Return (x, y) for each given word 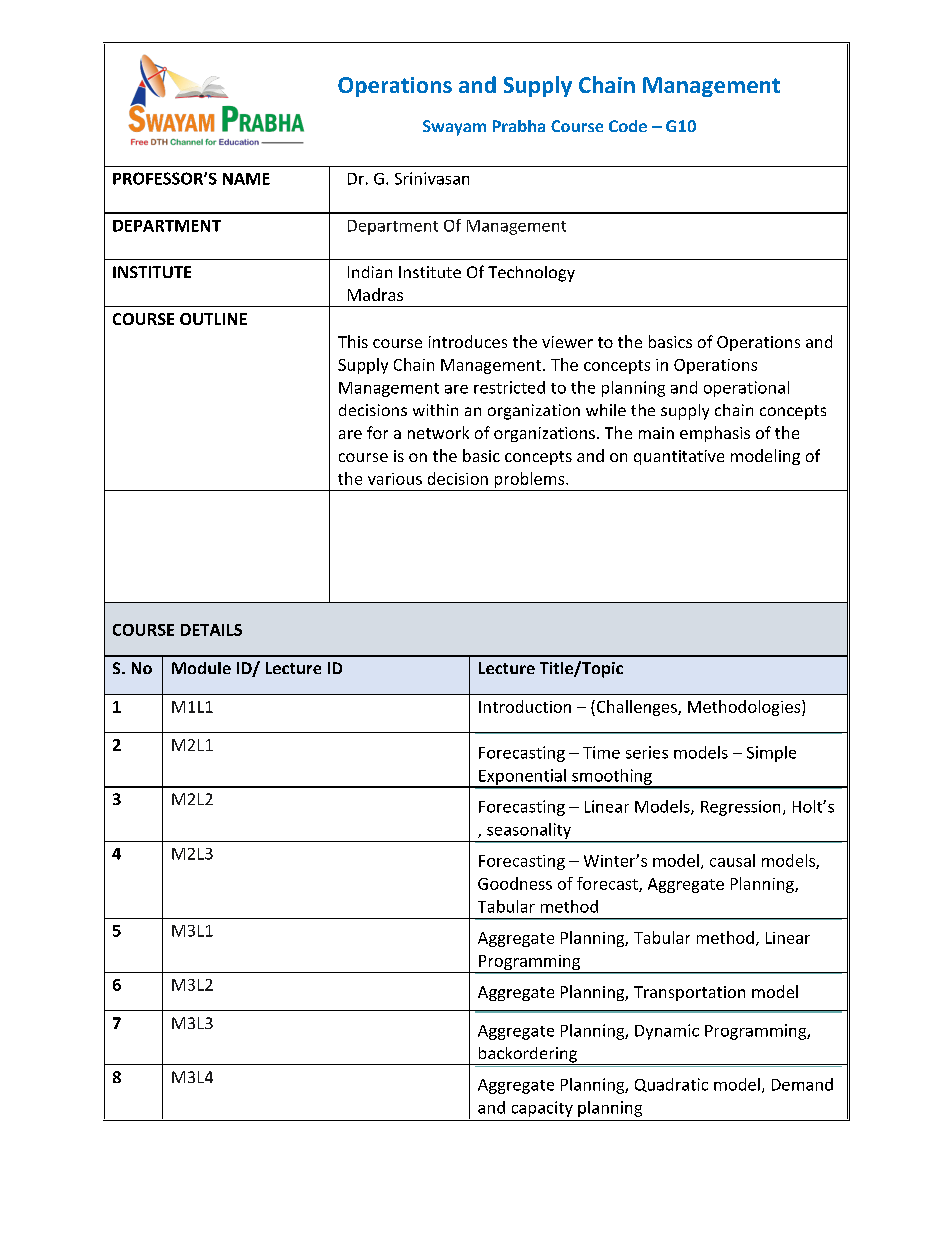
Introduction (525, 706)
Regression (740, 808)
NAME (246, 179)
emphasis (715, 434)
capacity (542, 1109)
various (395, 479)
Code (628, 126)
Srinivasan (432, 178)
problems (531, 480)
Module (201, 668)
